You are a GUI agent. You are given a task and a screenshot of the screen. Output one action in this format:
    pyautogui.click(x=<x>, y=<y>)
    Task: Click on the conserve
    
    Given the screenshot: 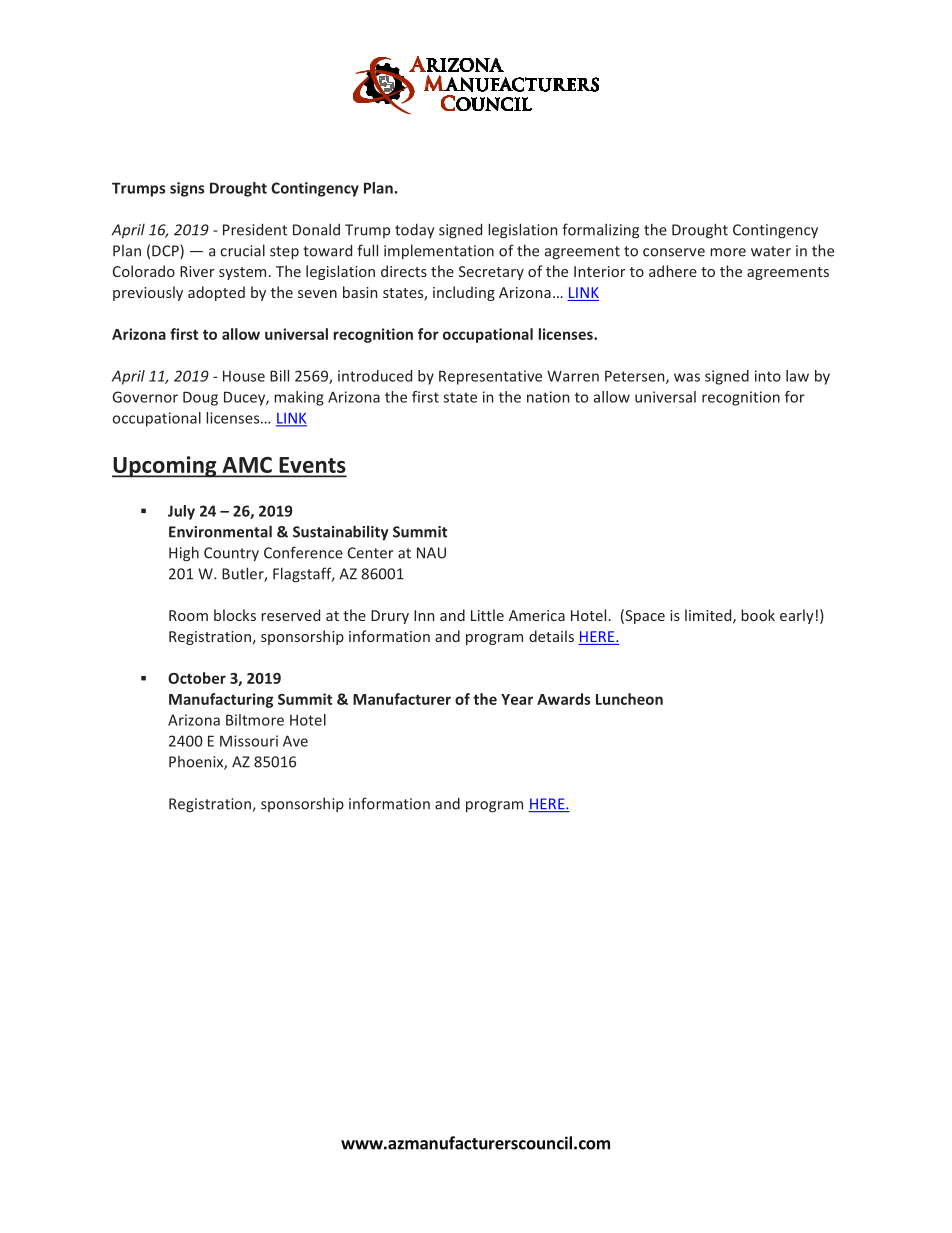 What is the action you would take?
    pyautogui.click(x=674, y=252)
